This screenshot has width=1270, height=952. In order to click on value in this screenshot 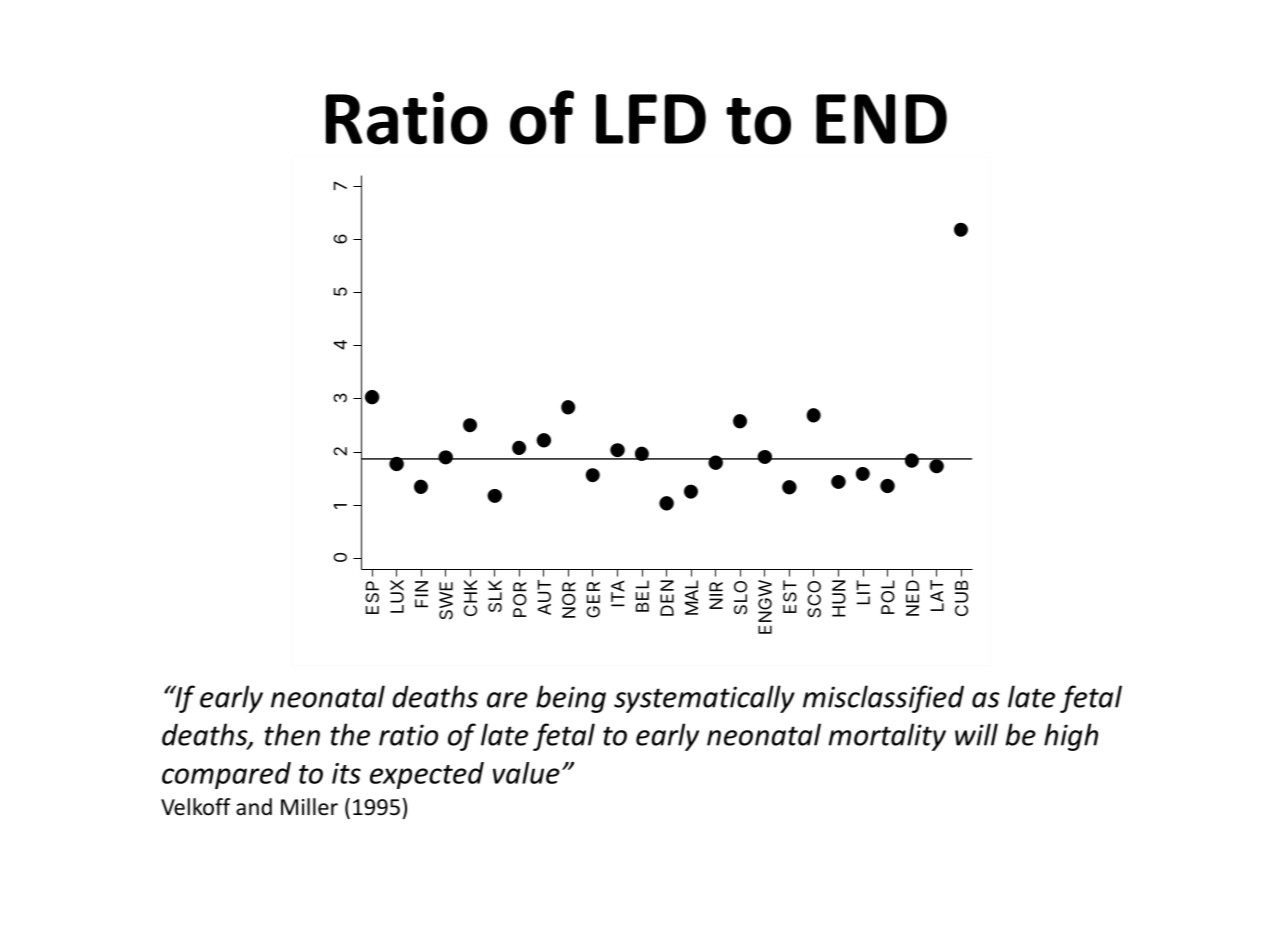, I will do `click(526, 773)`.
